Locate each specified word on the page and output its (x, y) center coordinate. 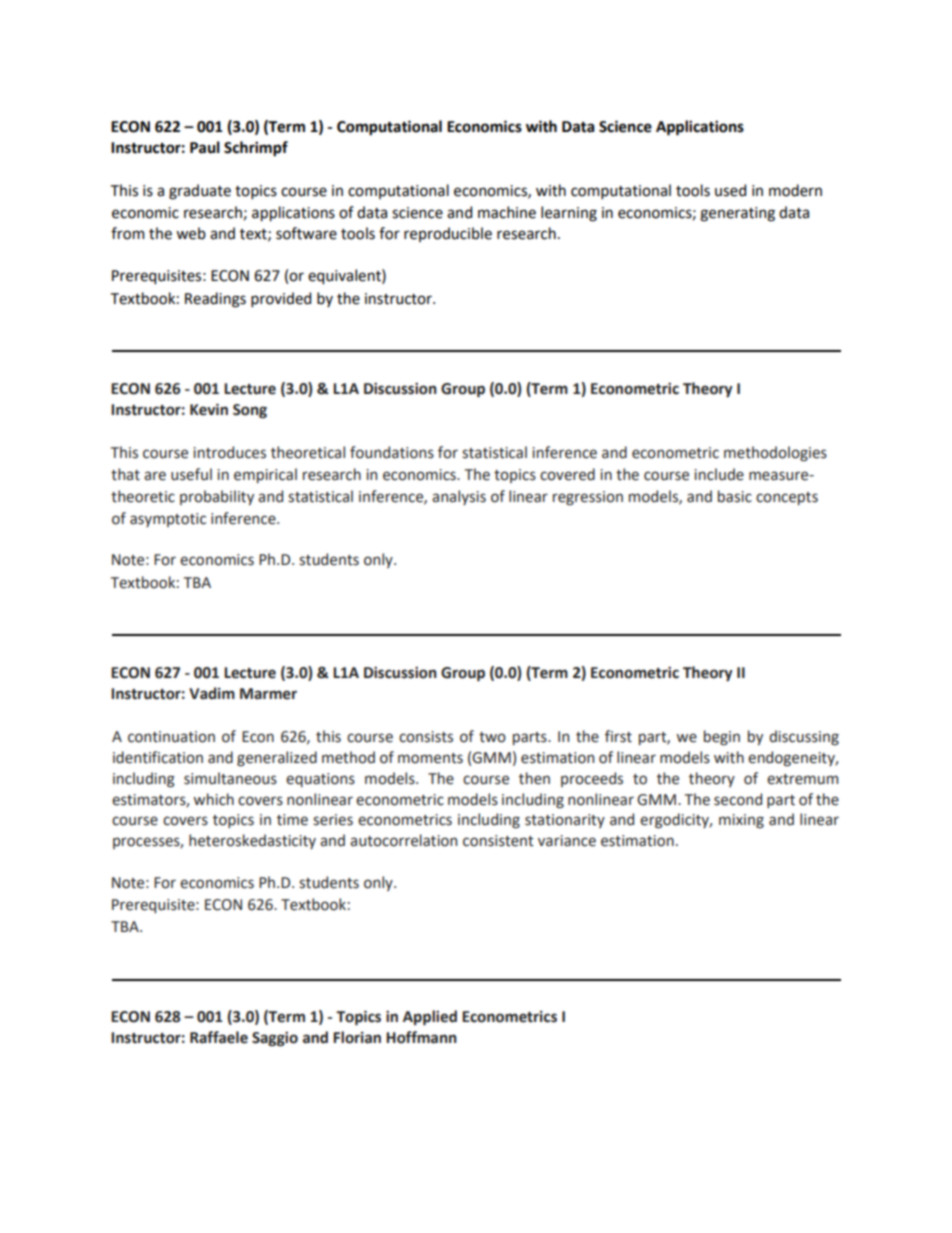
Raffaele (219, 1037)
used (730, 190)
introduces (229, 452)
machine (507, 212)
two (492, 737)
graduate (200, 192)
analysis (459, 497)
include (719, 474)
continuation (171, 737)
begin (722, 737)
